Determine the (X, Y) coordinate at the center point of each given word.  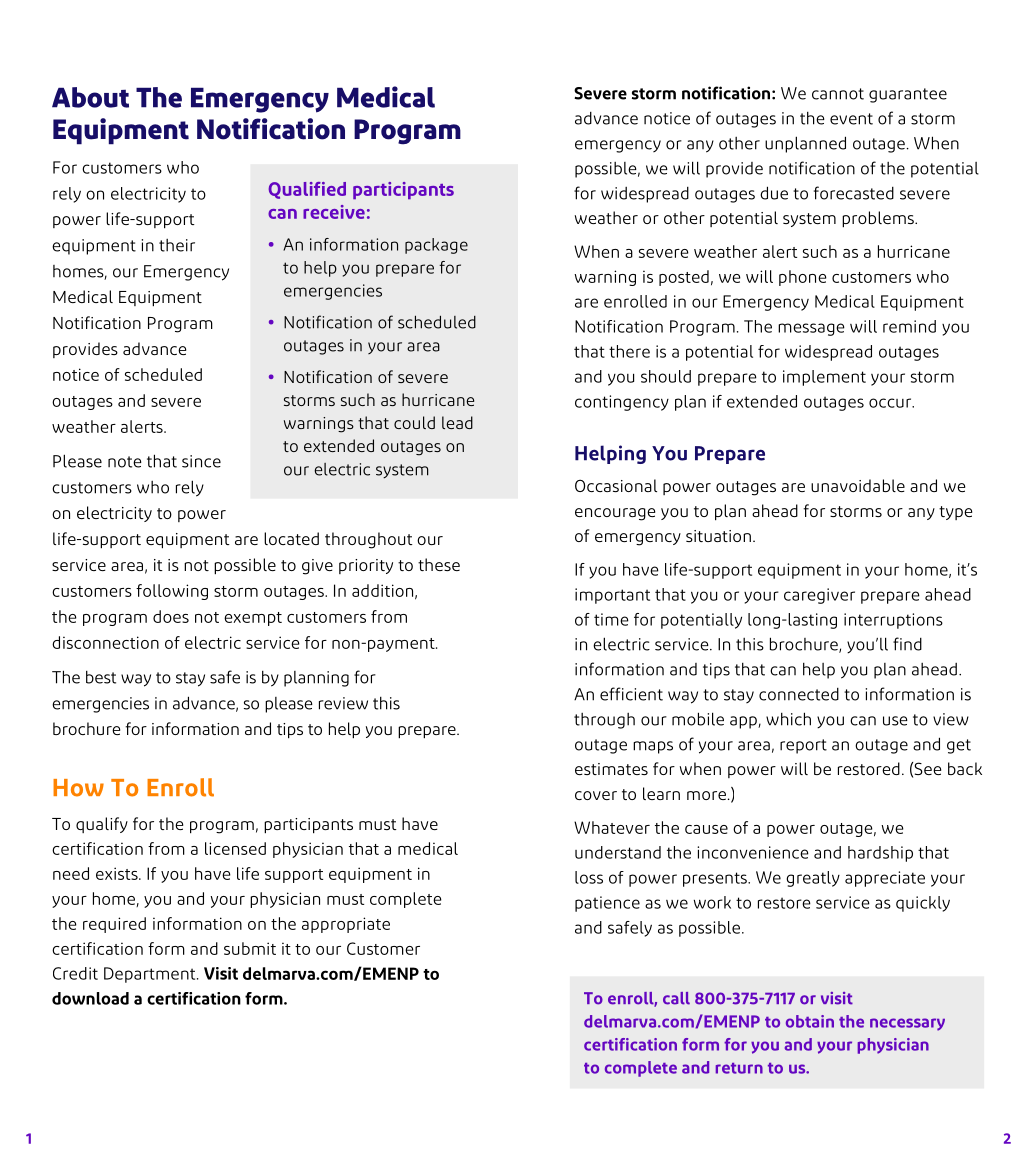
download (90, 998)
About (90, 97)
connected (799, 694)
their (177, 245)
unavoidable (858, 485)
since (201, 461)
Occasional (616, 485)
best (101, 677)
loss (589, 877)
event (851, 119)
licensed (235, 848)
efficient (631, 694)
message (811, 329)
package (436, 246)
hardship (880, 854)
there (629, 351)
